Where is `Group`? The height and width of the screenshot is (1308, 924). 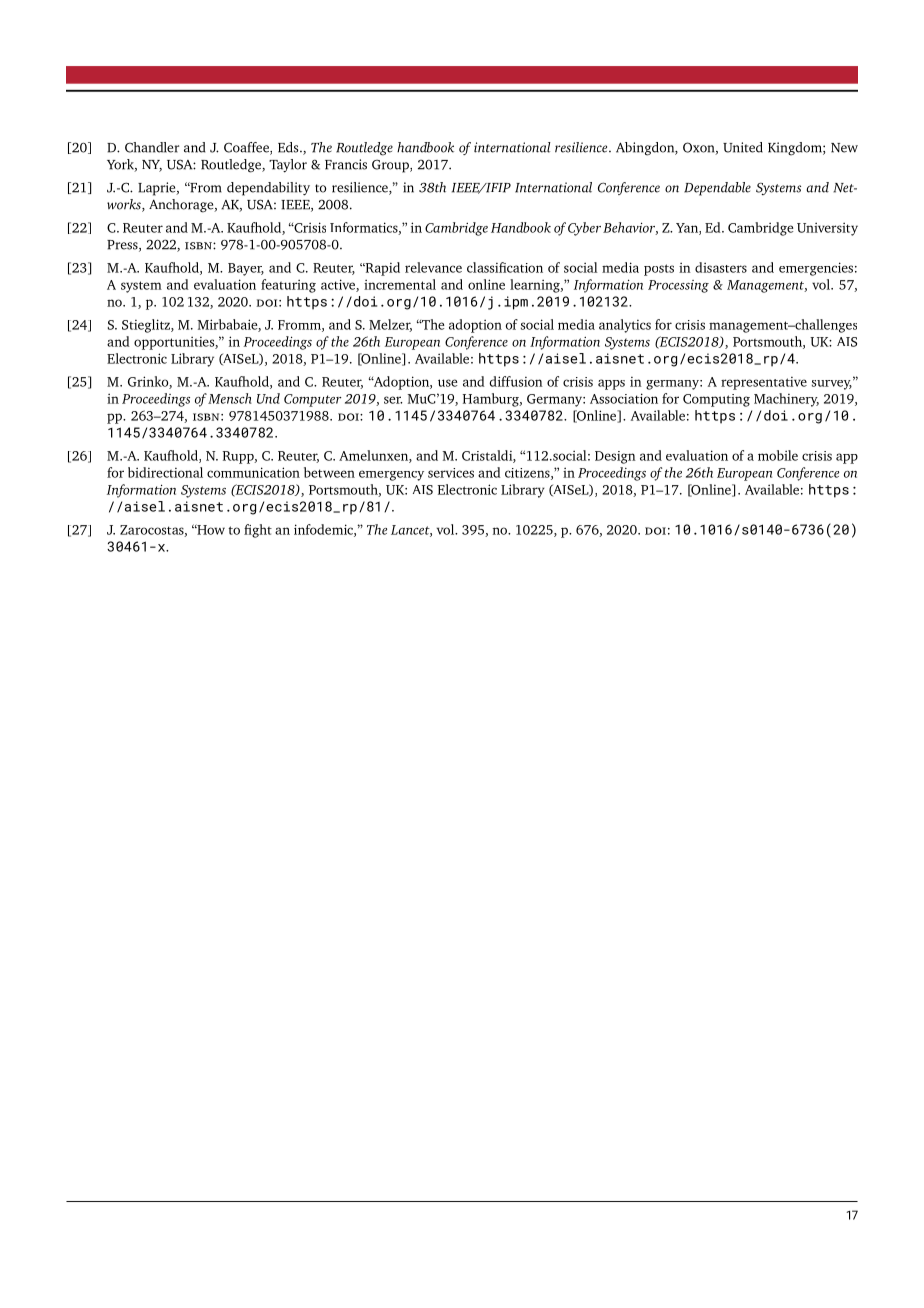
Group is located at coordinates (391, 166).
